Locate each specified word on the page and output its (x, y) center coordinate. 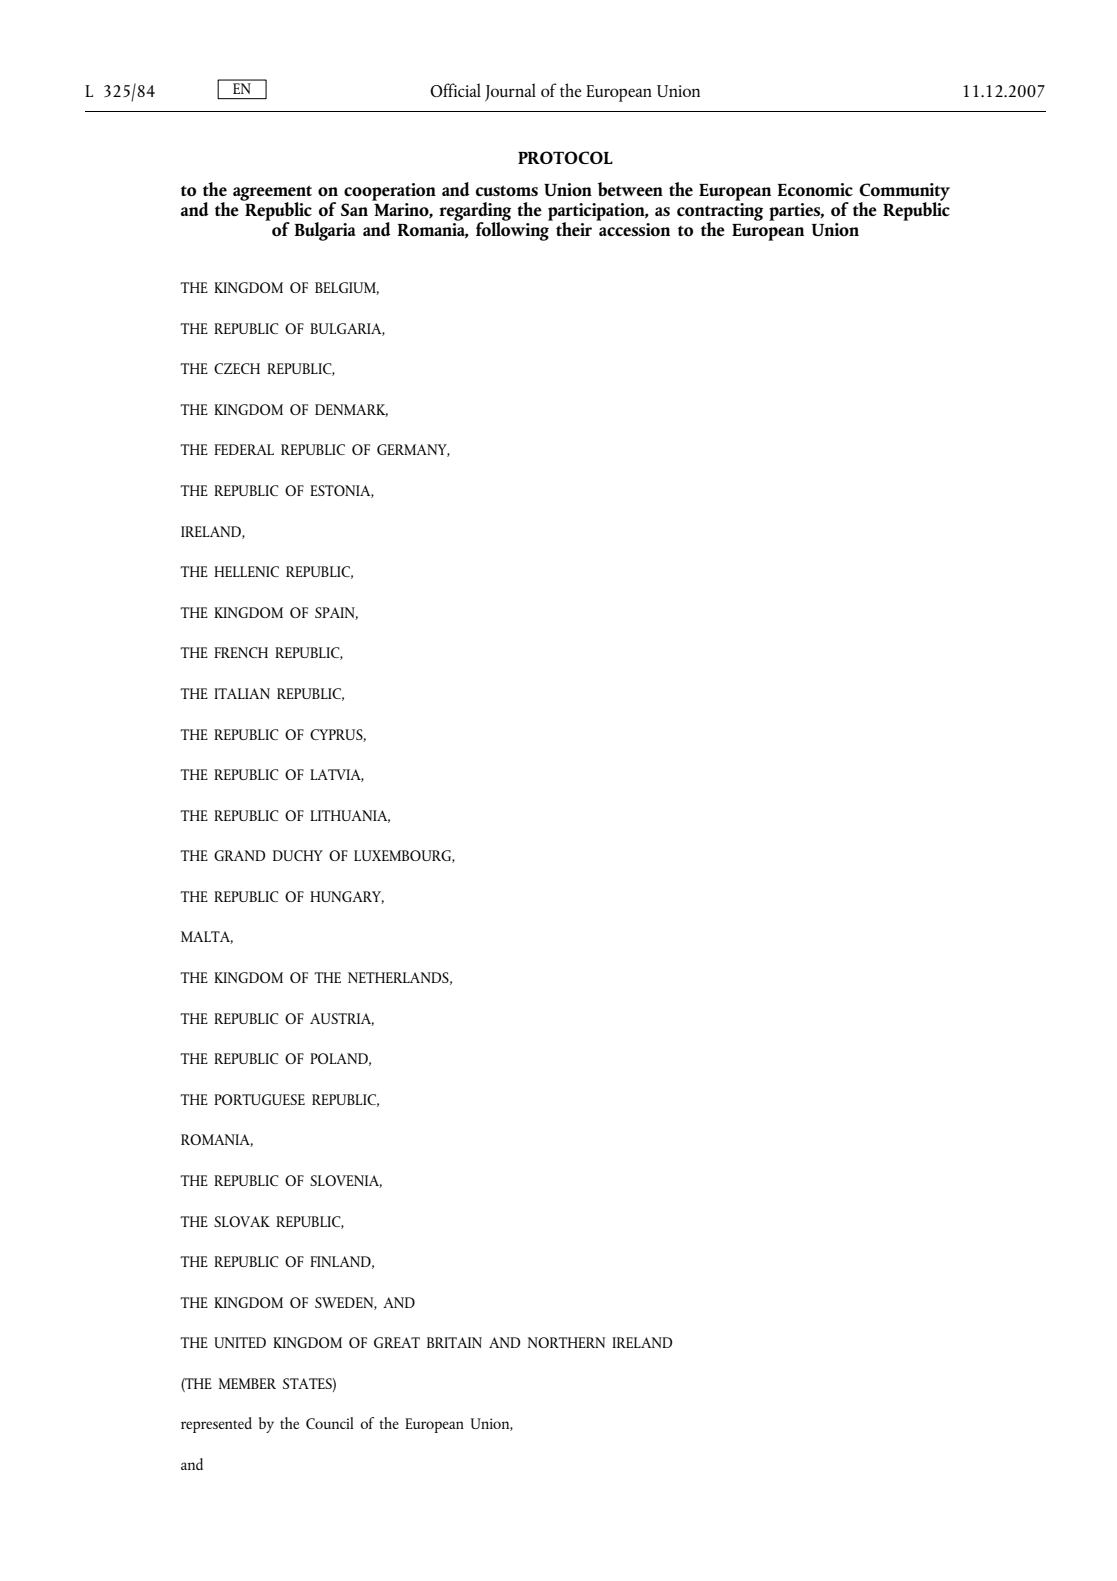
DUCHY (298, 855)
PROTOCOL (565, 157)
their (574, 229)
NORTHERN (566, 1342)
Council (330, 1423)
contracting (720, 213)
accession (634, 229)
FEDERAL (244, 449)
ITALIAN (242, 693)
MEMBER (247, 1383)
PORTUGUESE (259, 1099)
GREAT (397, 1342)
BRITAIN (454, 1342)
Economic (815, 189)
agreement (272, 194)
